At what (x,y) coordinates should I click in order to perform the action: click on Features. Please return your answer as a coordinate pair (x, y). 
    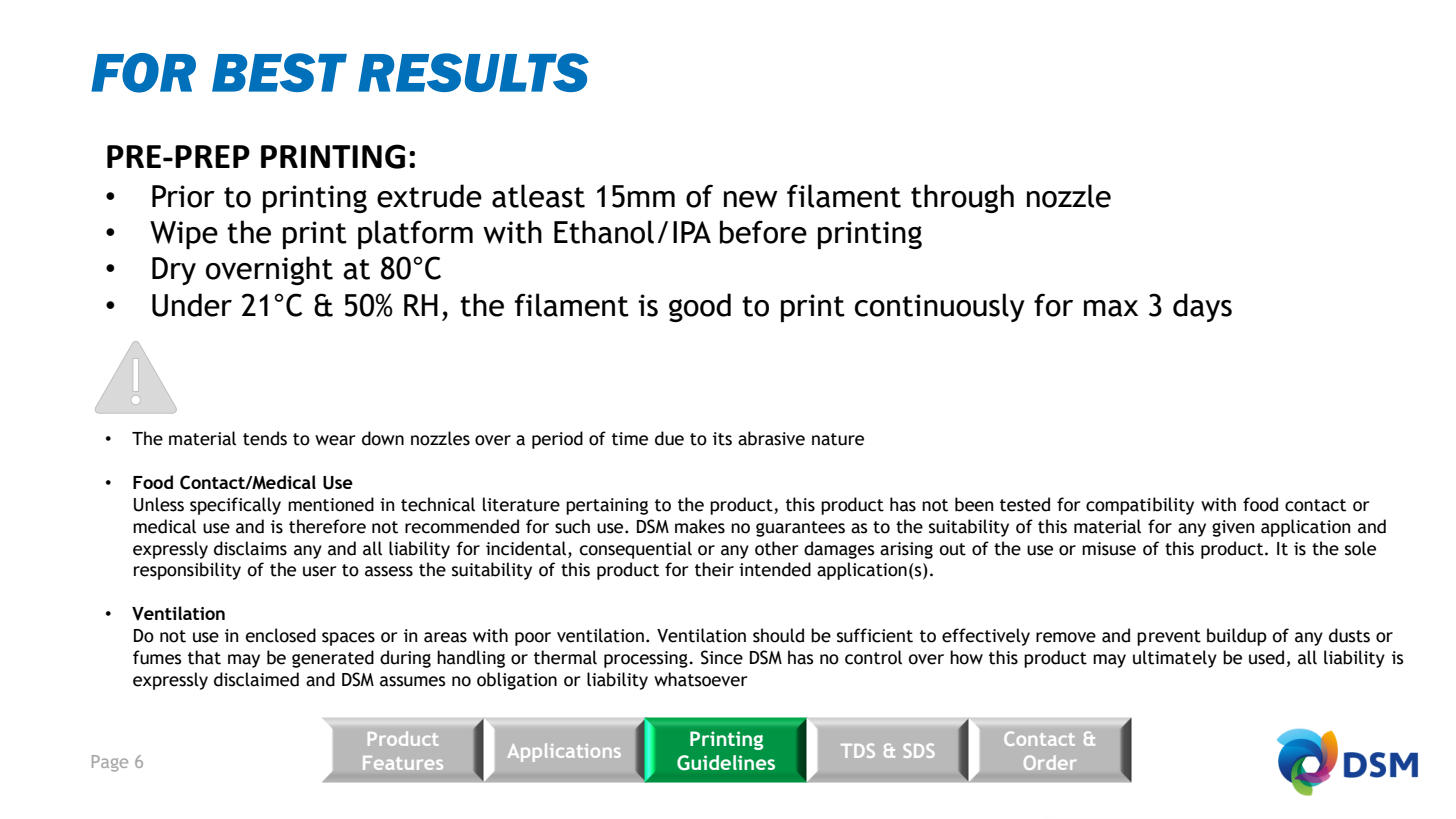
    Looking at the image, I should click on (403, 763).
